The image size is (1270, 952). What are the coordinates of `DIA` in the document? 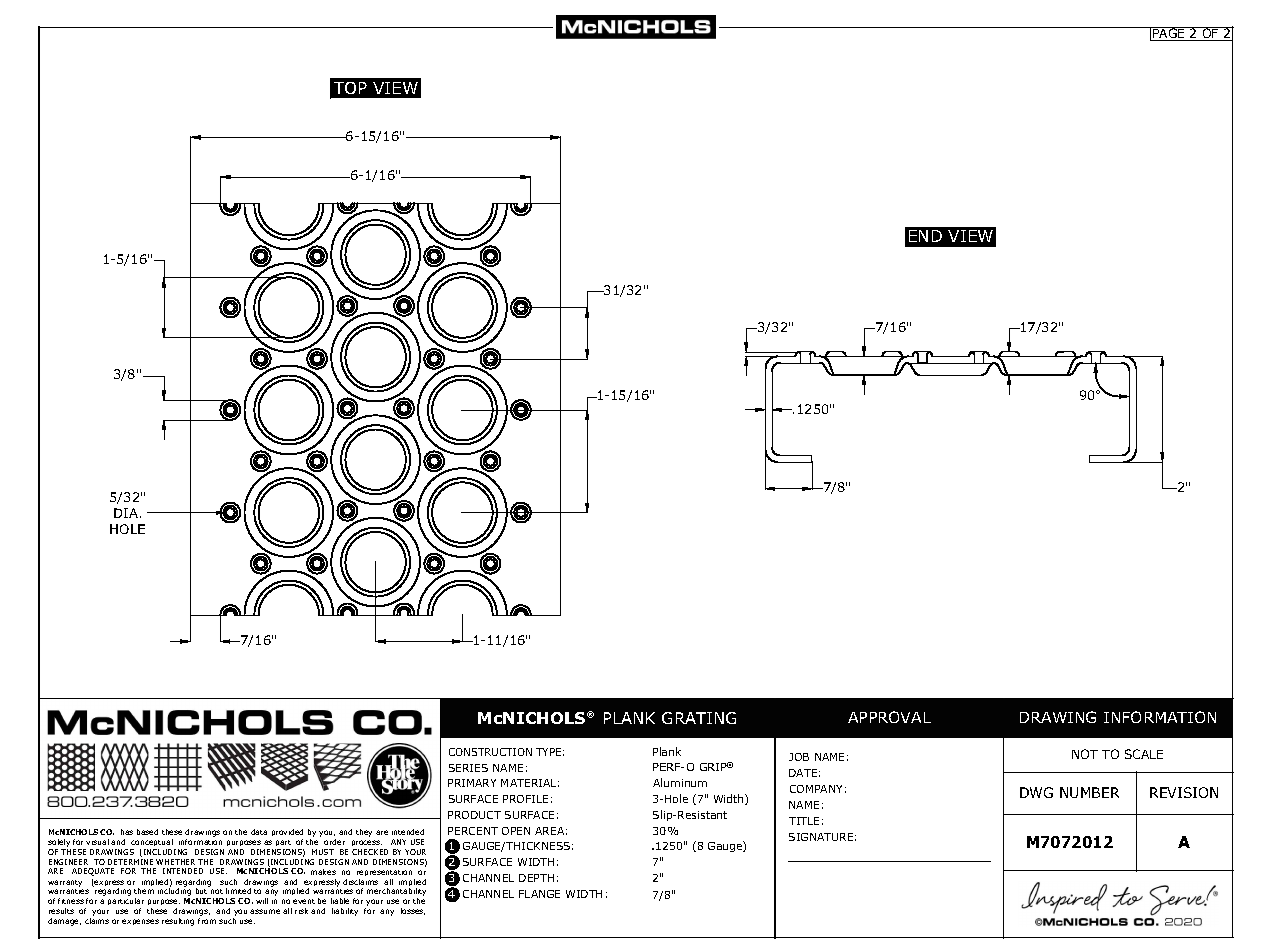 It's located at (126, 513).
